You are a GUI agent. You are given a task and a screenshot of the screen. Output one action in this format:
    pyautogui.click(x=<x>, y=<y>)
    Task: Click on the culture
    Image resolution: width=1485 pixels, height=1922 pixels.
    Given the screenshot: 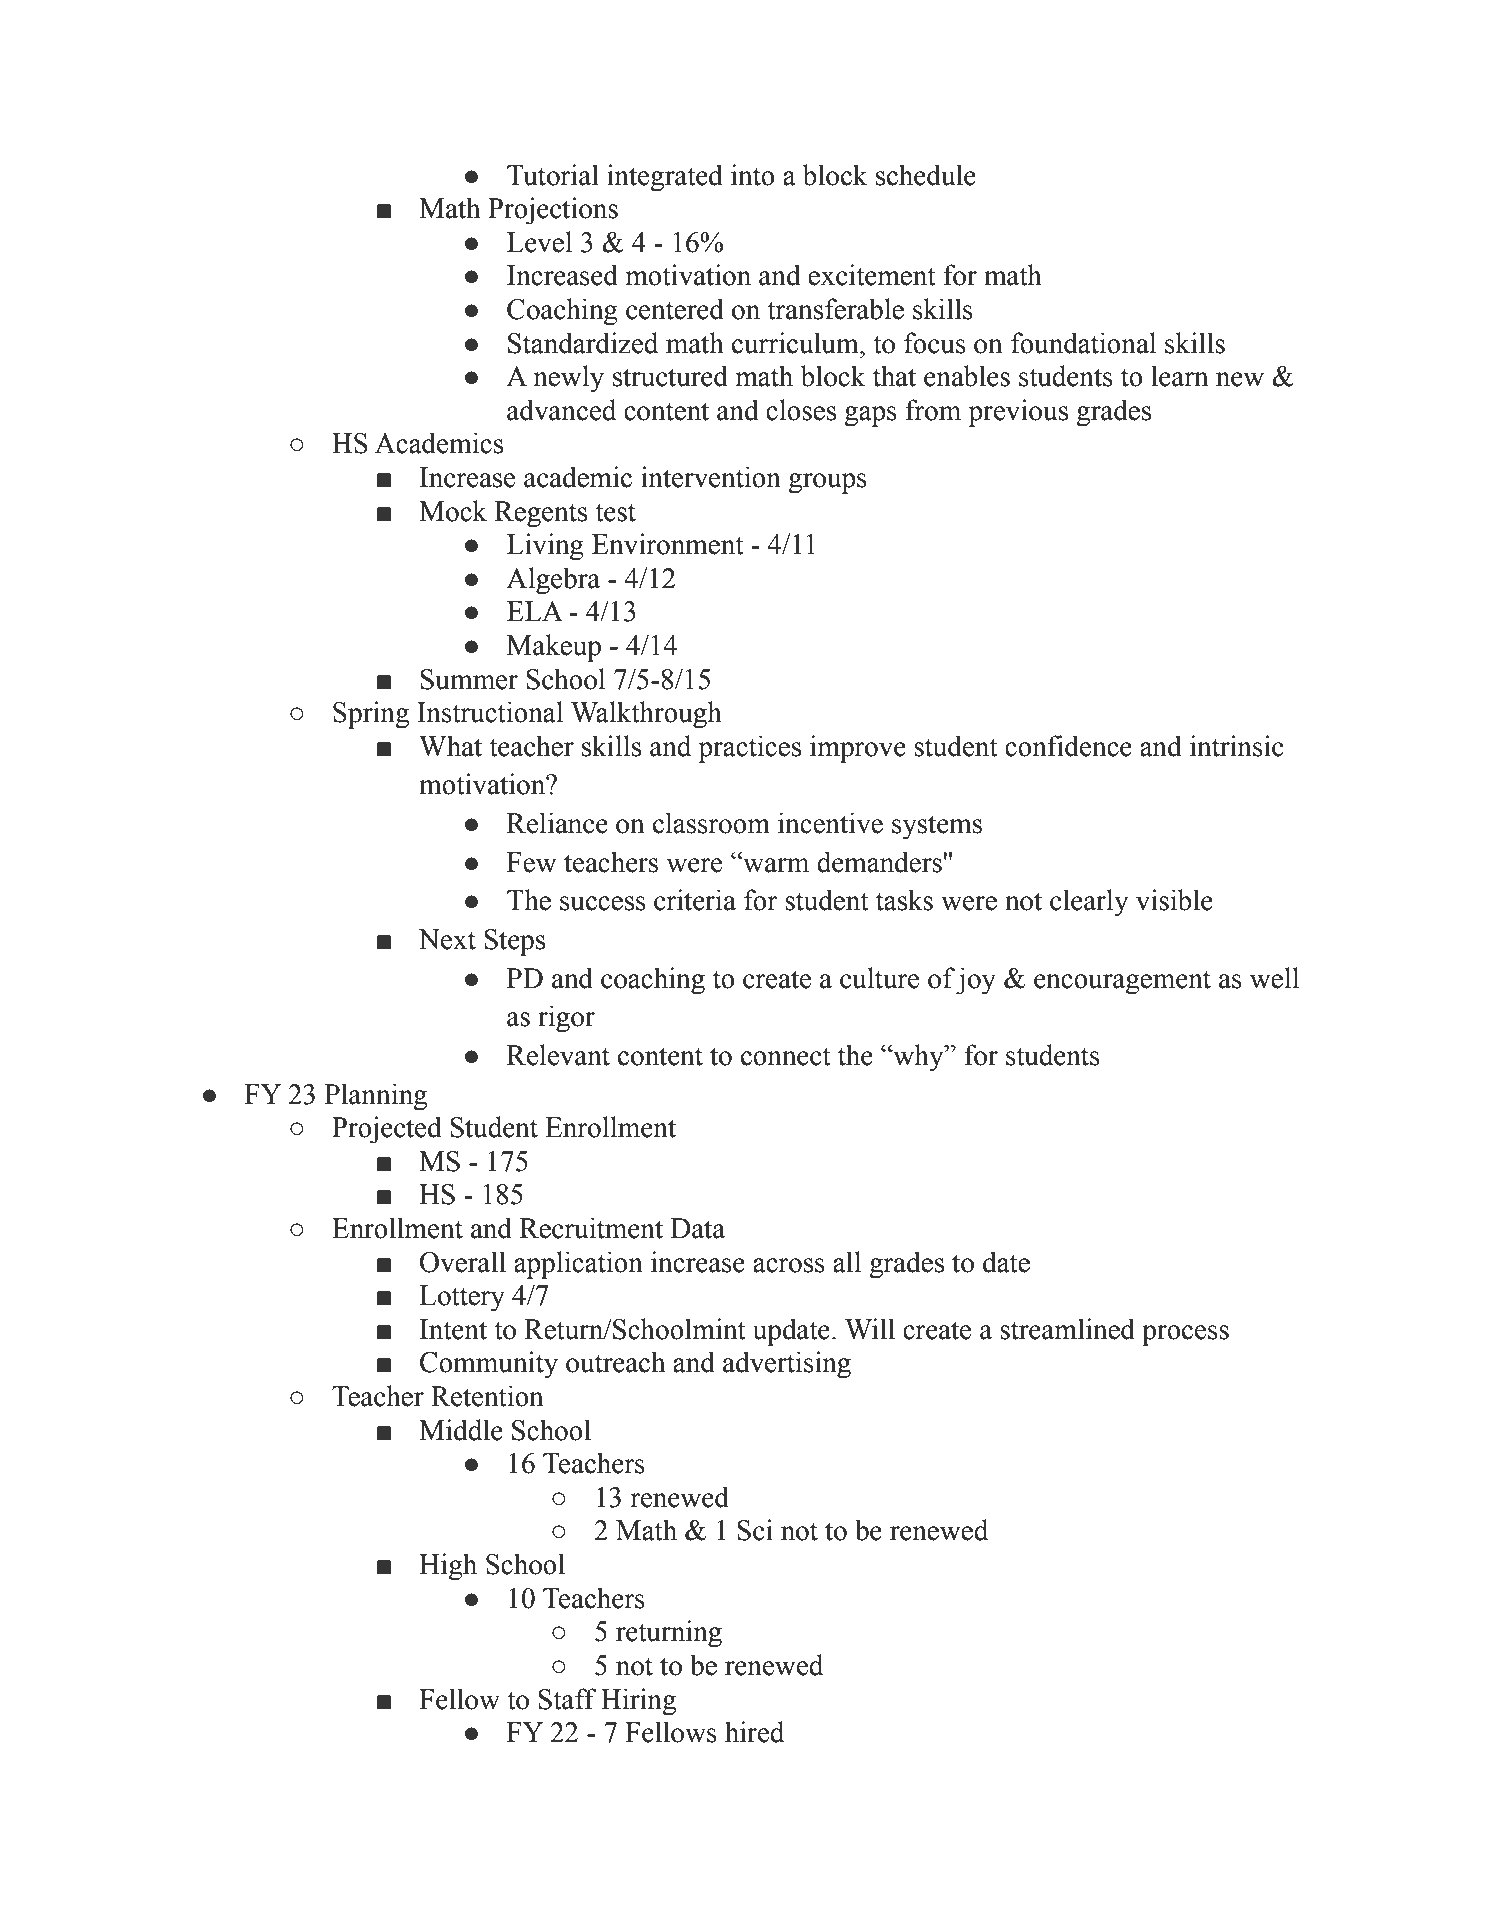 What is the action you would take?
    pyautogui.click(x=879, y=978)
